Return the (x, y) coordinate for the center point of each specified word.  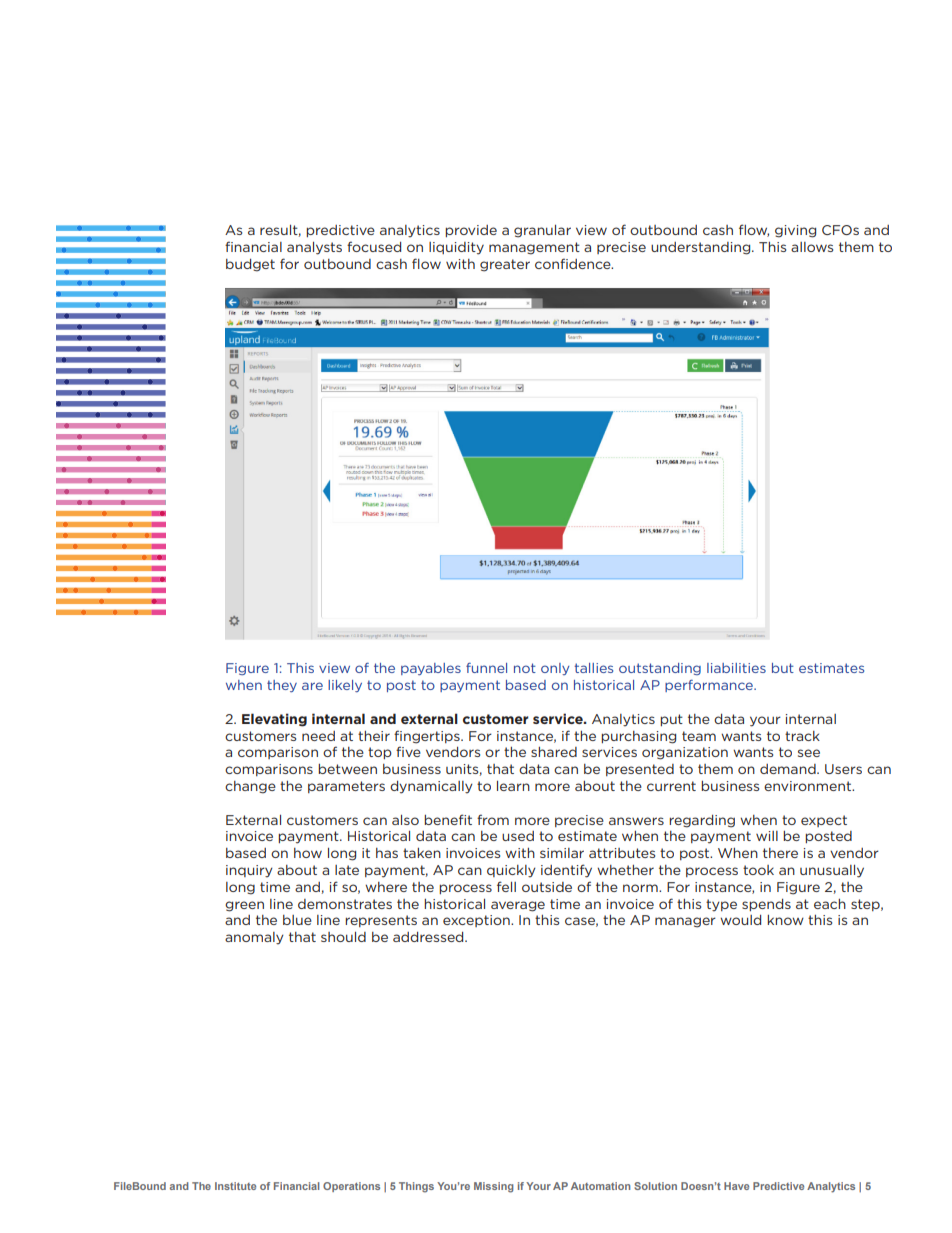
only (555, 669)
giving (795, 231)
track (802, 736)
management (534, 248)
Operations (351, 1187)
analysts (314, 248)
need (318, 736)
